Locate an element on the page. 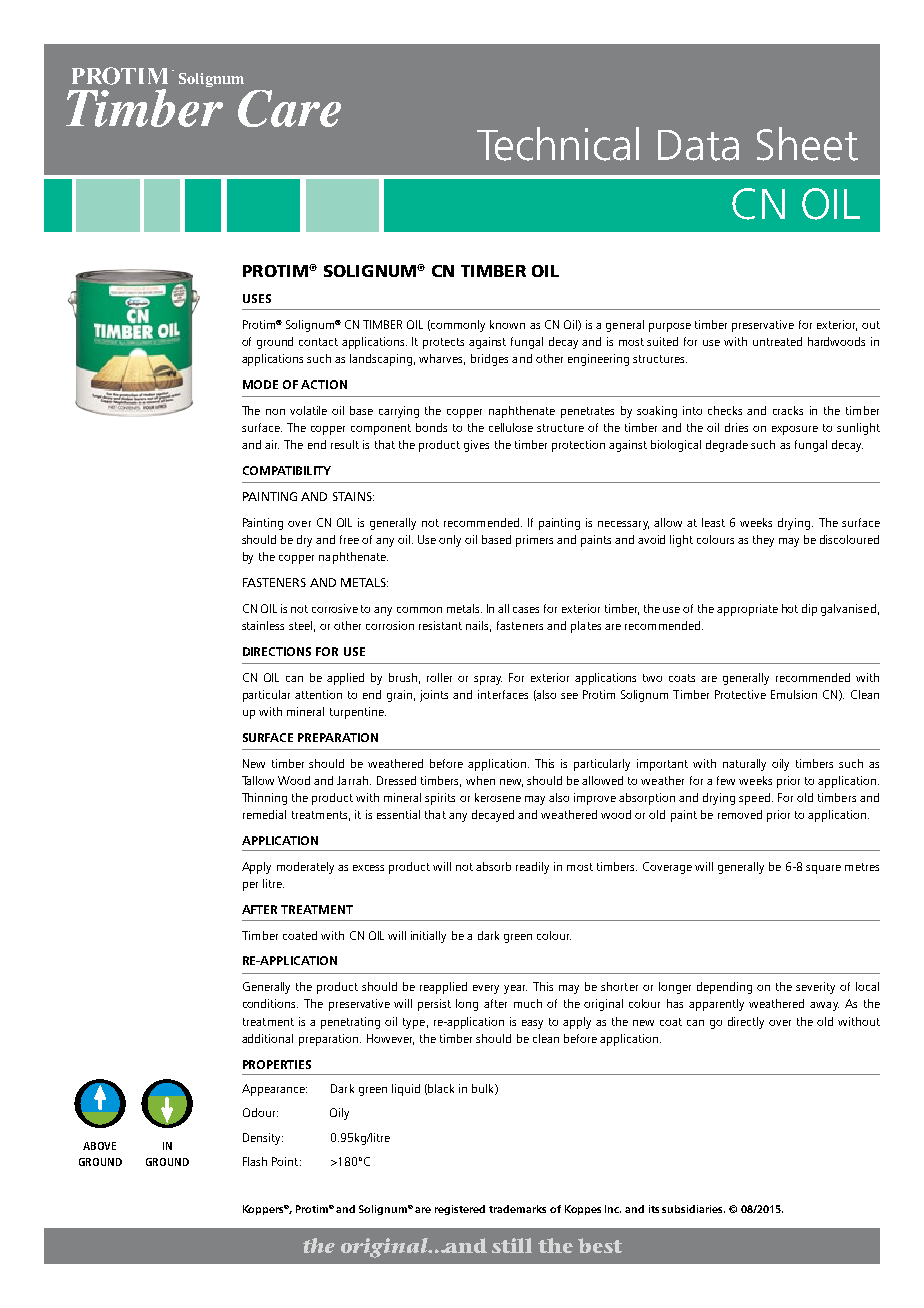  DIRECTIONS is located at coordinates (277, 651).
